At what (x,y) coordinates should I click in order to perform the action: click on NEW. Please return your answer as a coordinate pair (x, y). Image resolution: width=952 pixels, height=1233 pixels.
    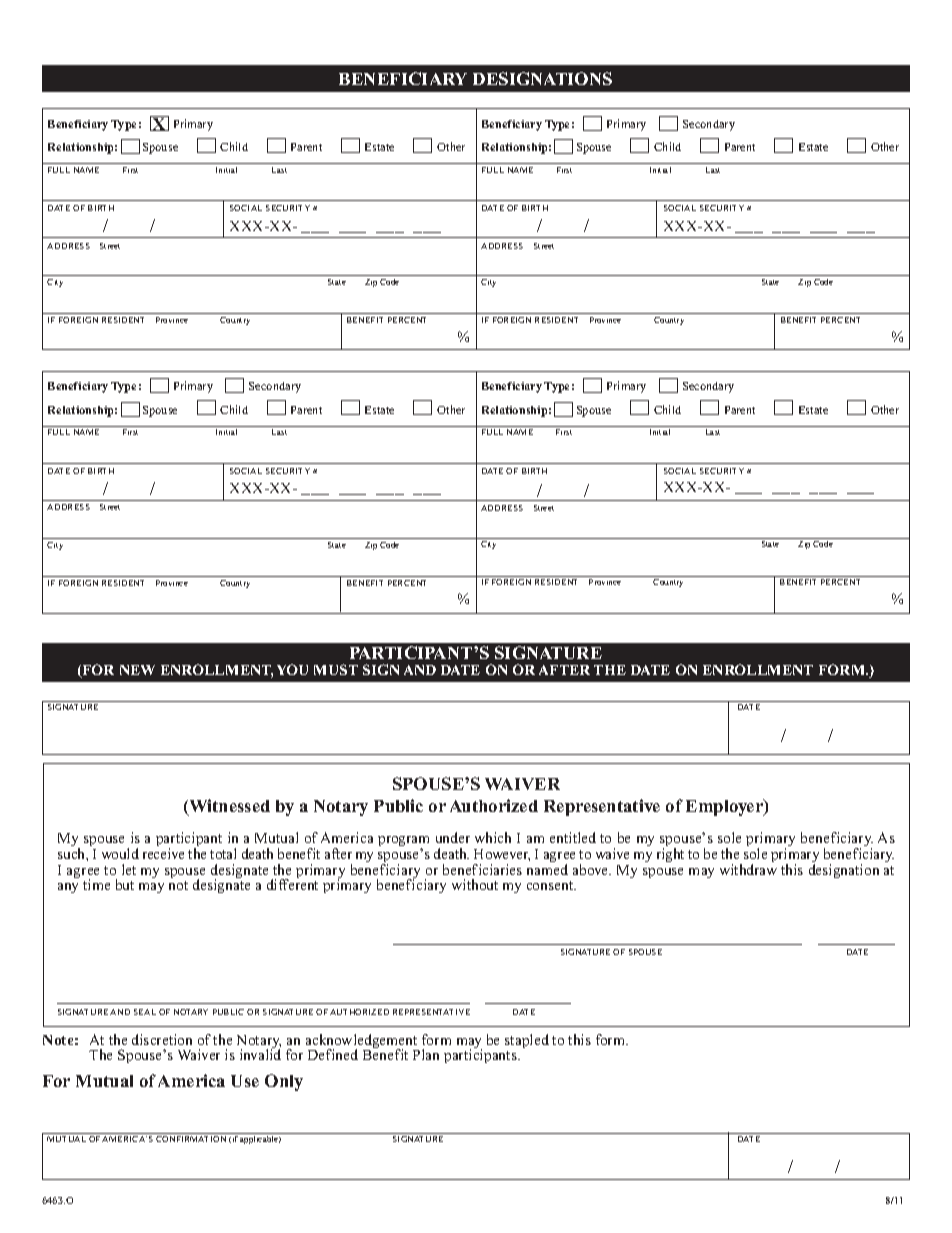
    Looking at the image, I should click on (137, 670).
